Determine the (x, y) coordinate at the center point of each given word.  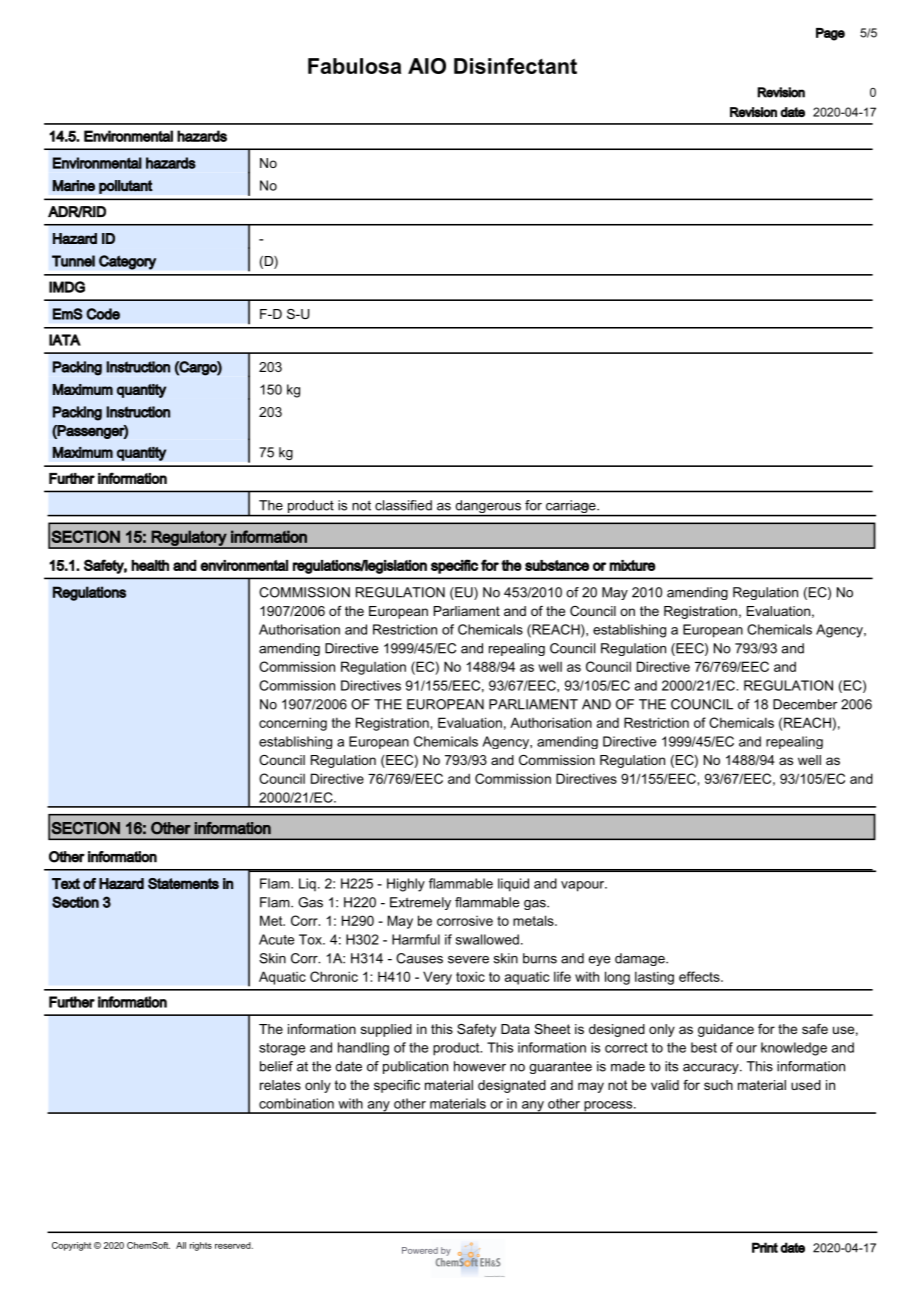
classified (403, 505)
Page (830, 34)
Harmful (416, 939)
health (150, 565)
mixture (632, 565)
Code (103, 314)
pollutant (126, 187)
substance (557, 565)
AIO (427, 66)
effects (700, 976)
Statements (183, 883)
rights (201, 1246)
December (805, 704)
